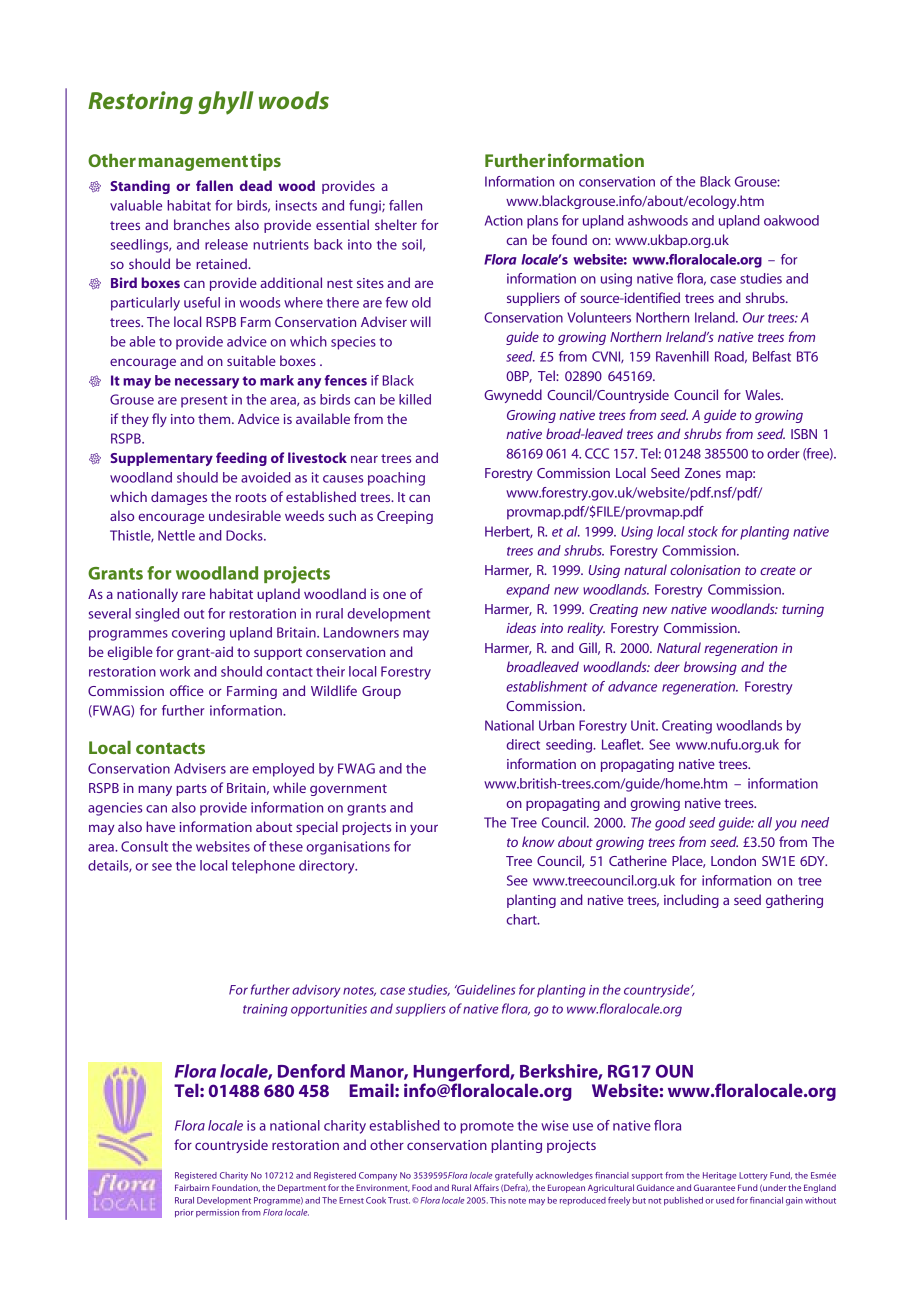  I want to click on present, so click(204, 402).
